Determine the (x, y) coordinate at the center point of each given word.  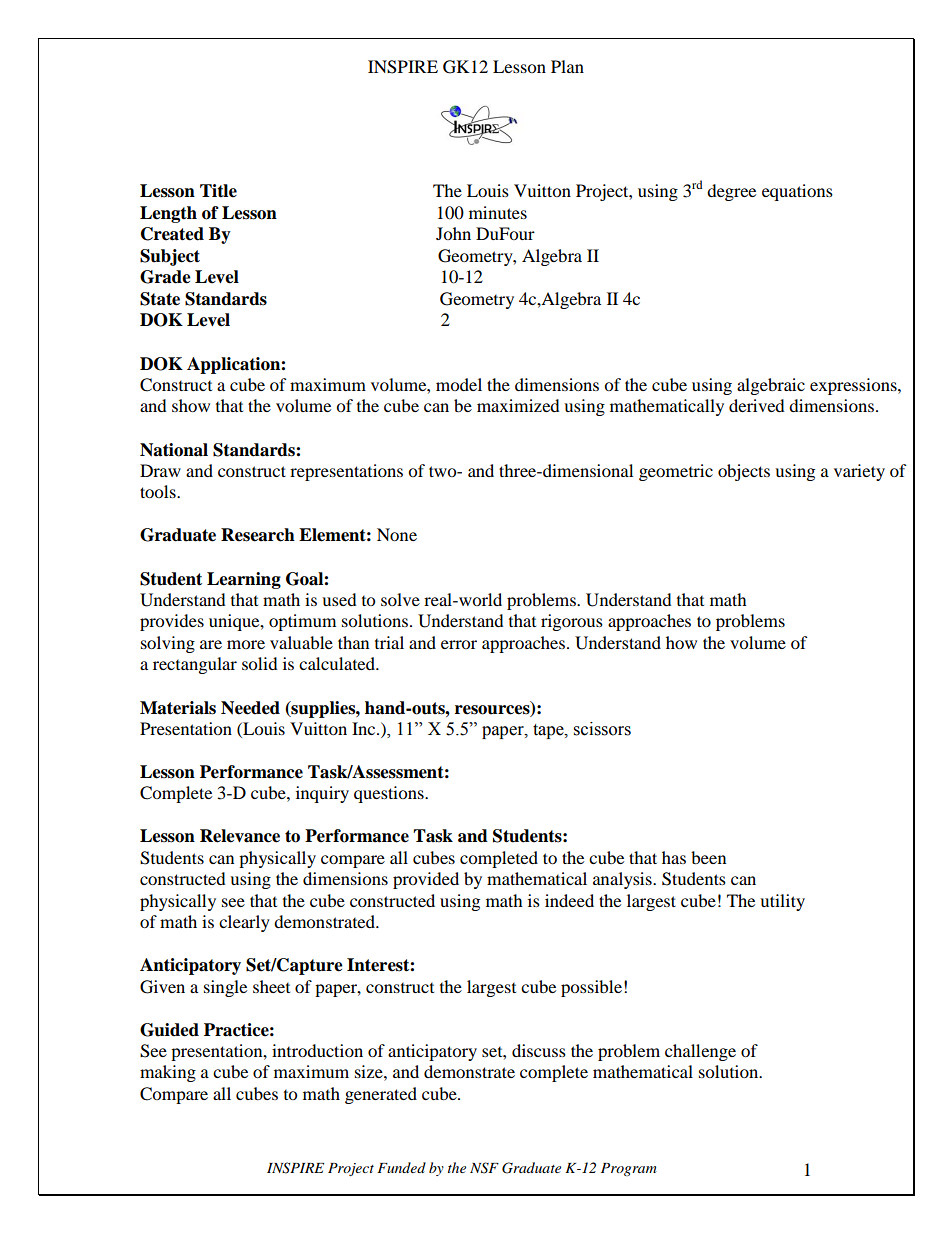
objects (744, 472)
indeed (569, 900)
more (246, 644)
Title (218, 191)
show (191, 405)
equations (797, 192)
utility (782, 902)
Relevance (240, 836)
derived (757, 405)
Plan (567, 66)
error (459, 644)
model (459, 384)
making (168, 1073)
